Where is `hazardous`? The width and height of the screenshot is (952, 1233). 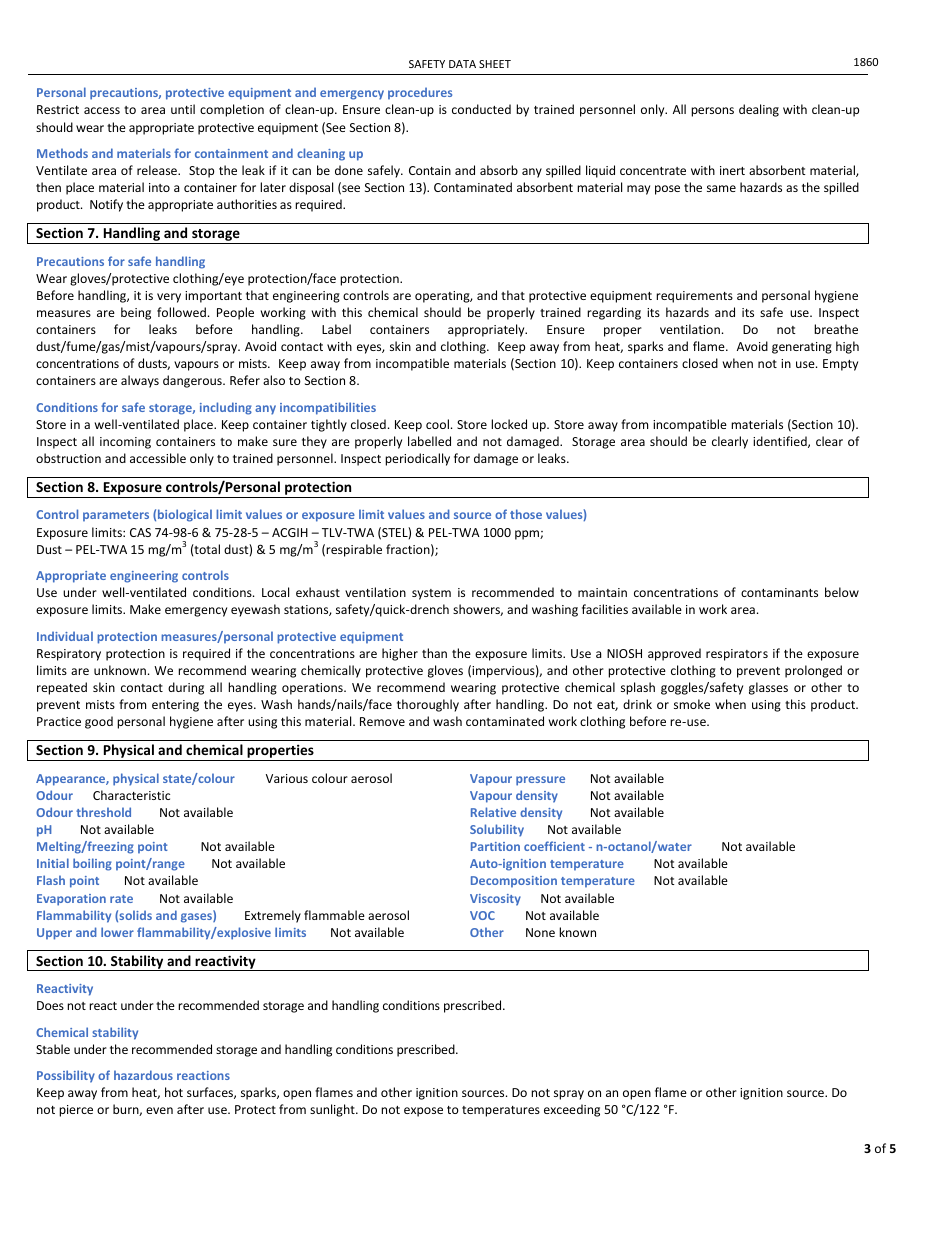 hazardous is located at coordinates (143, 1075).
